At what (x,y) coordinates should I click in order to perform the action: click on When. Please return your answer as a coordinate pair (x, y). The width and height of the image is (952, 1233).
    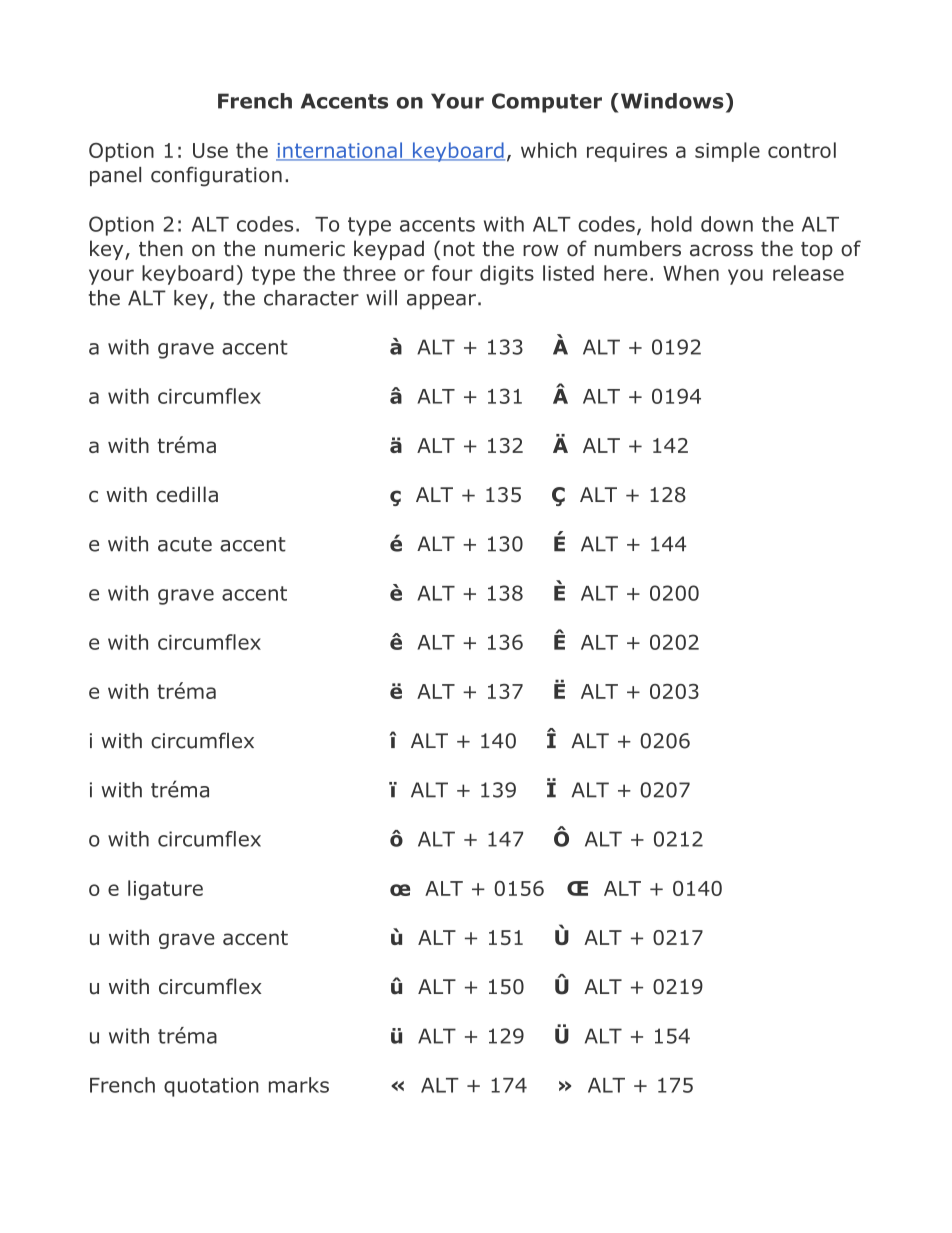
    Looking at the image, I should click on (691, 273).
